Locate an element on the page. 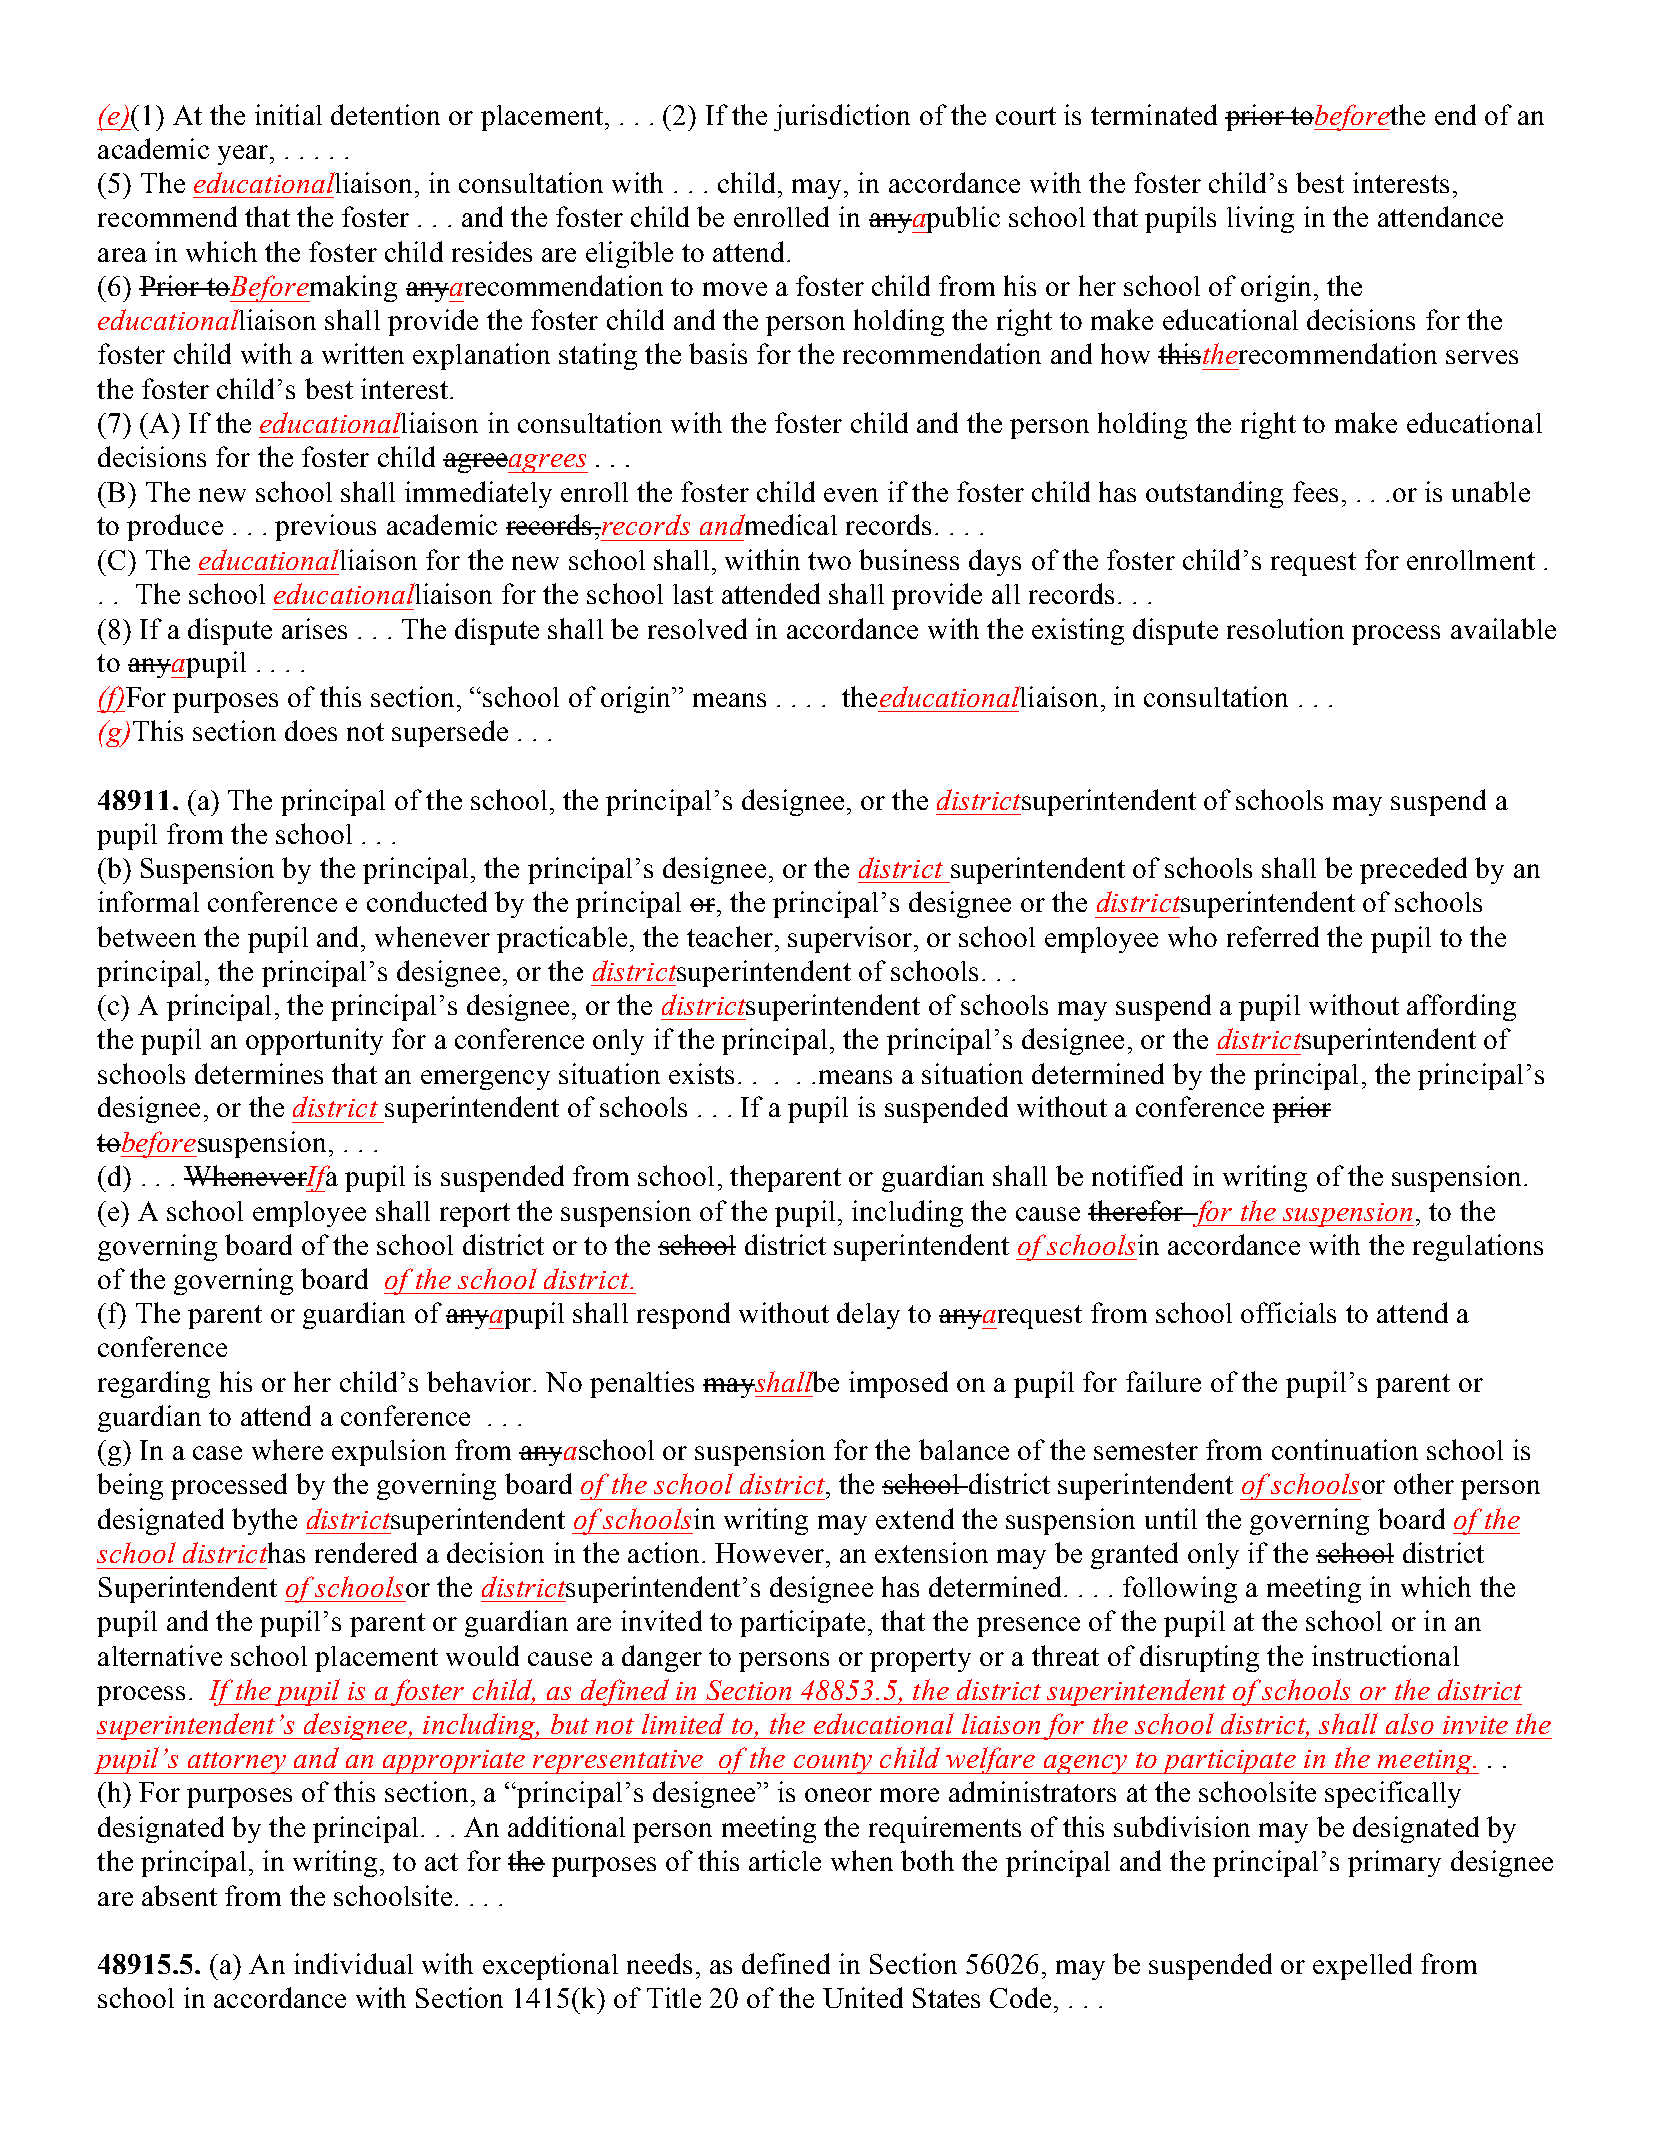 The height and width of the document is (2144, 1656). jurisdiction is located at coordinates (842, 117).
